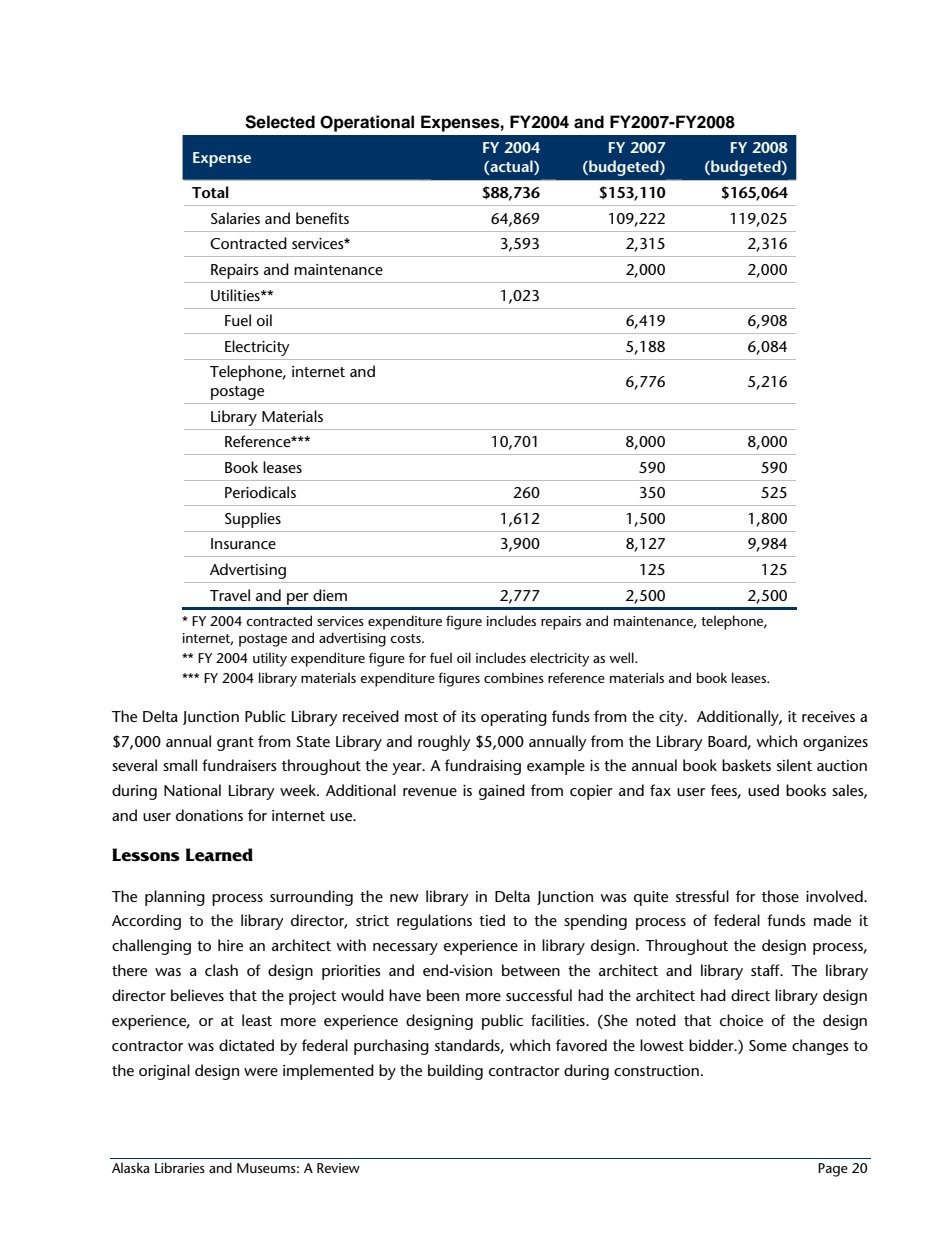 Image resolution: width=952 pixels, height=1233 pixels. I want to click on Periodicals, so click(260, 492).
